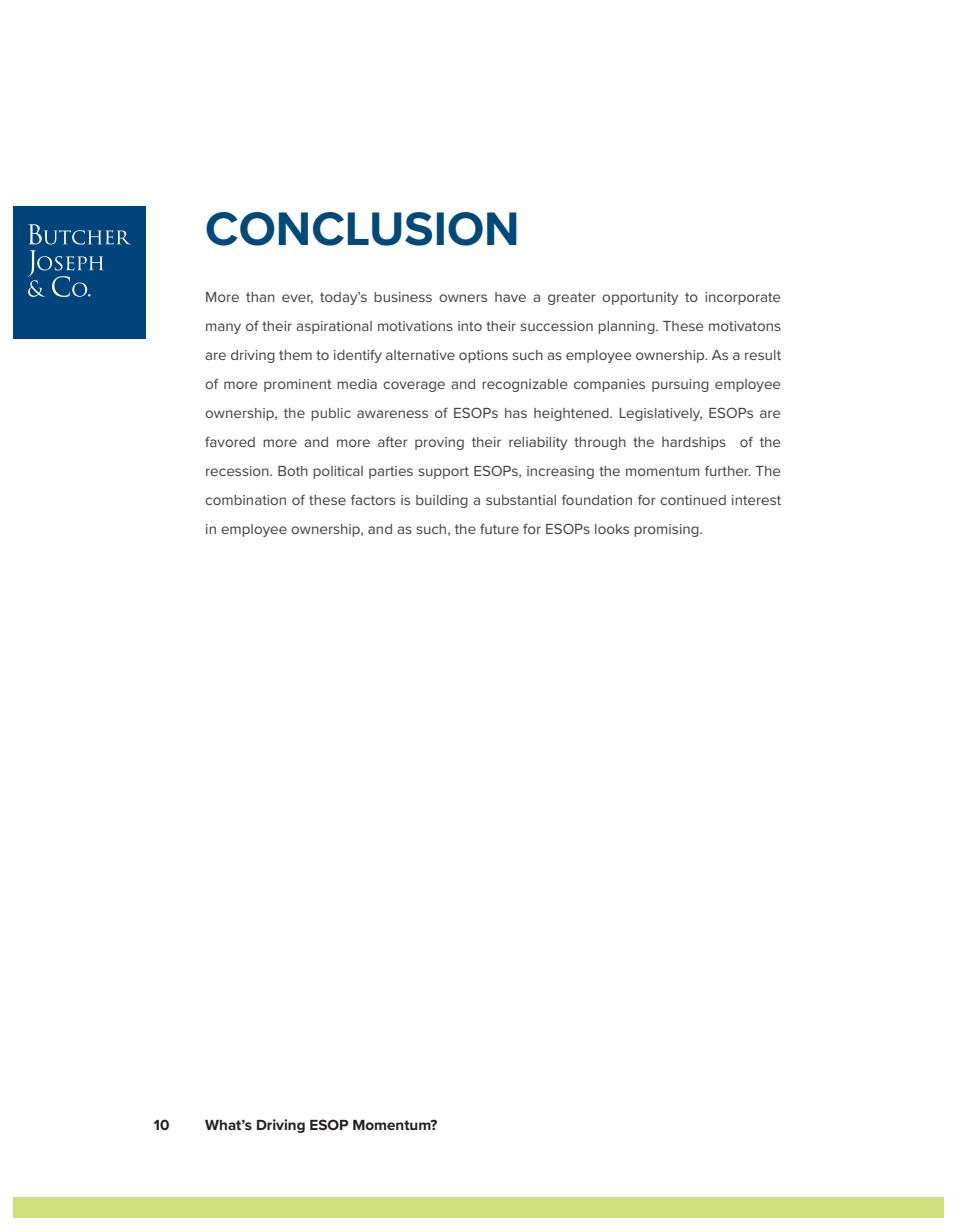 The height and width of the image is (1232, 958). I want to click on prominent, so click(298, 385).
